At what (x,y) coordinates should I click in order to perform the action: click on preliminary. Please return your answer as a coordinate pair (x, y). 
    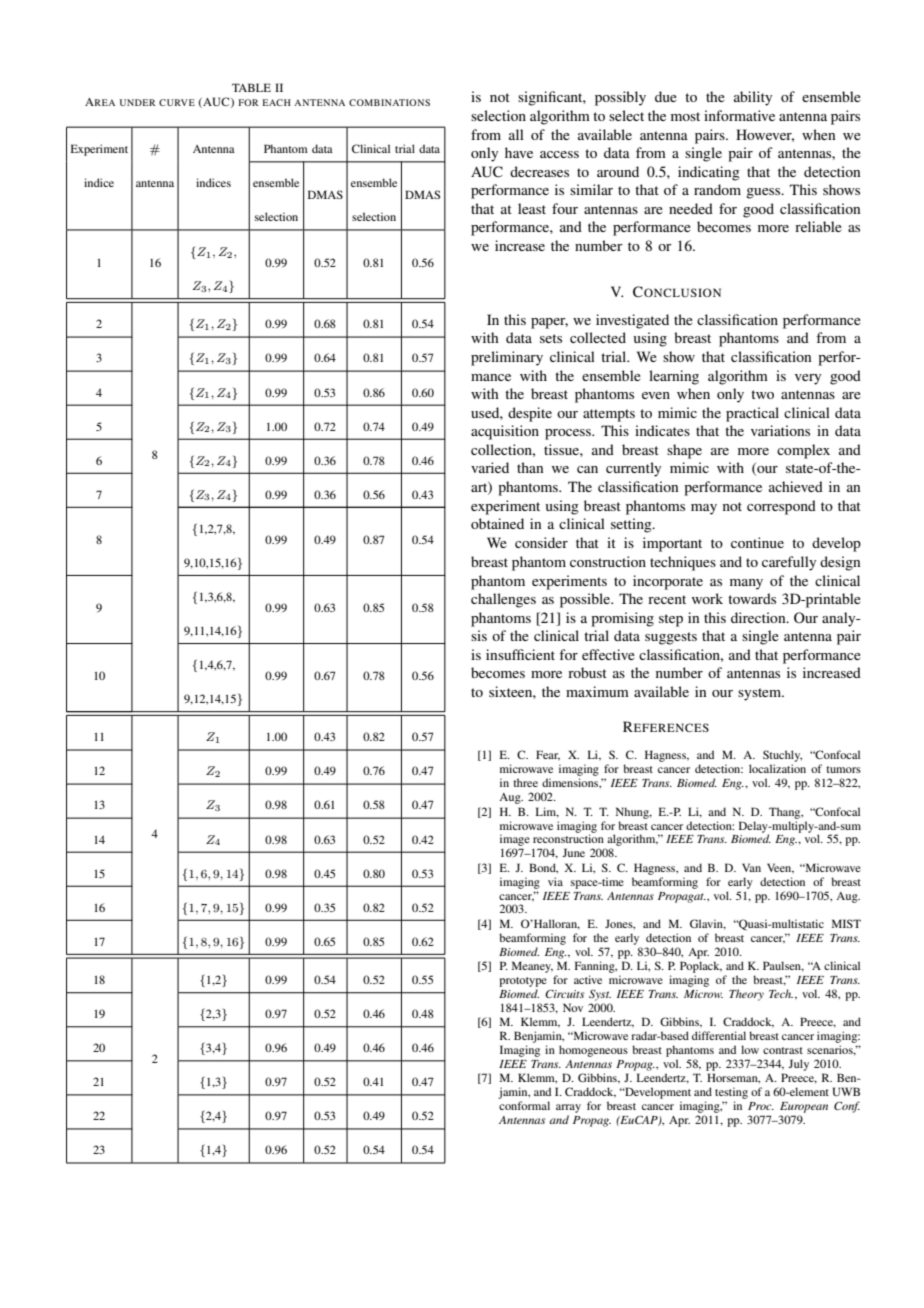
    Looking at the image, I should click on (507, 358).
